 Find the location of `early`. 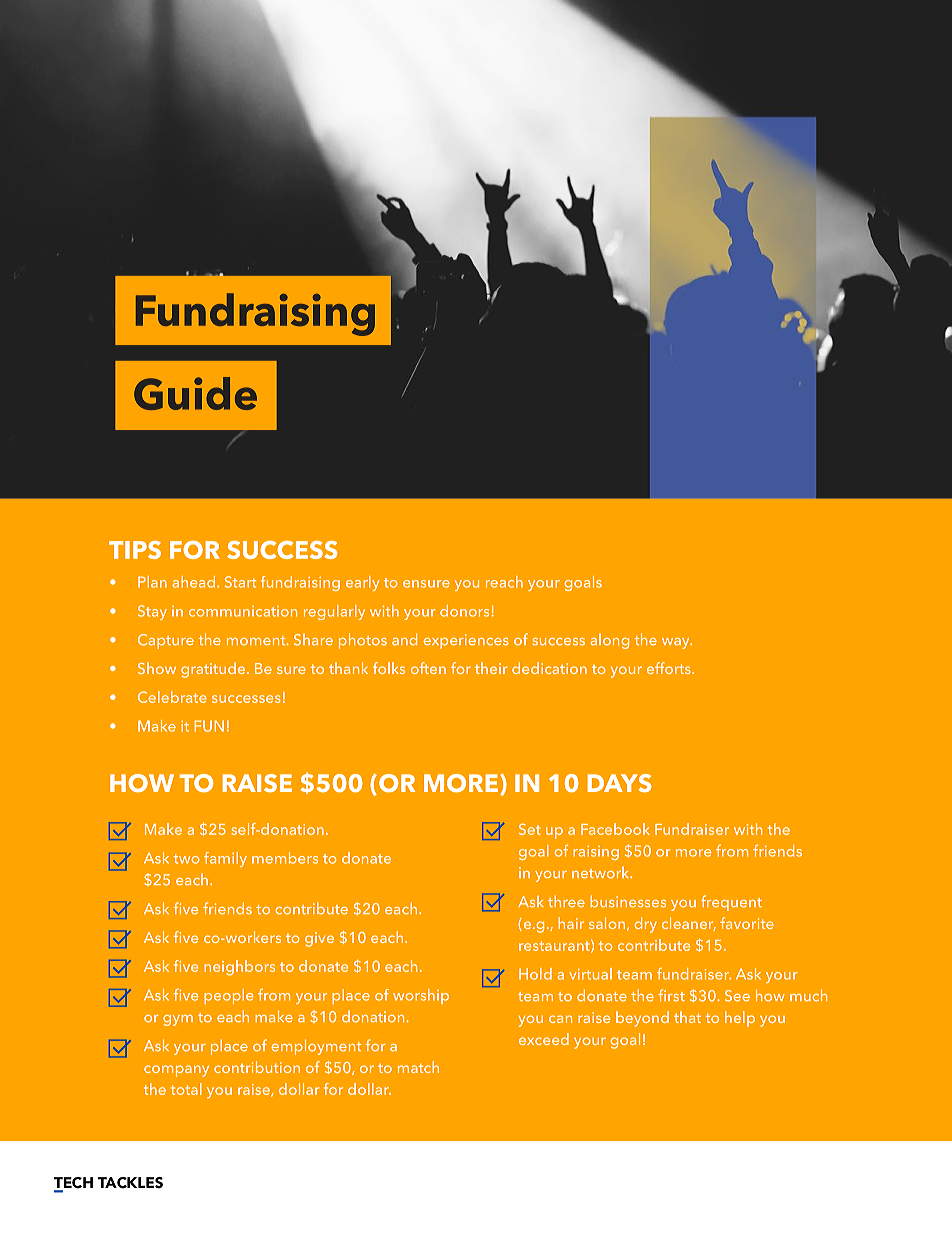

early is located at coordinates (363, 583).
